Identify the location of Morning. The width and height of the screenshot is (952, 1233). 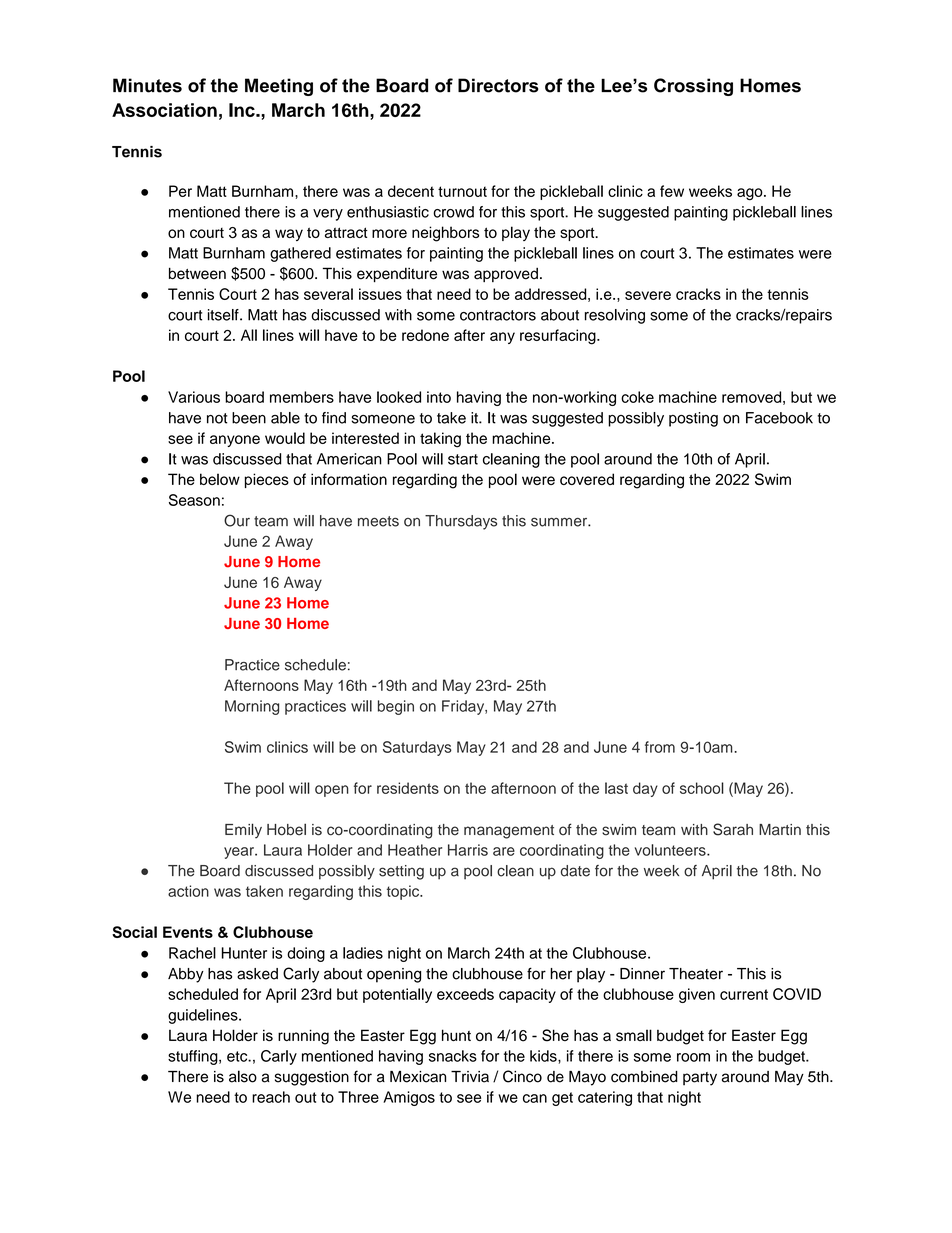
(252, 707).
